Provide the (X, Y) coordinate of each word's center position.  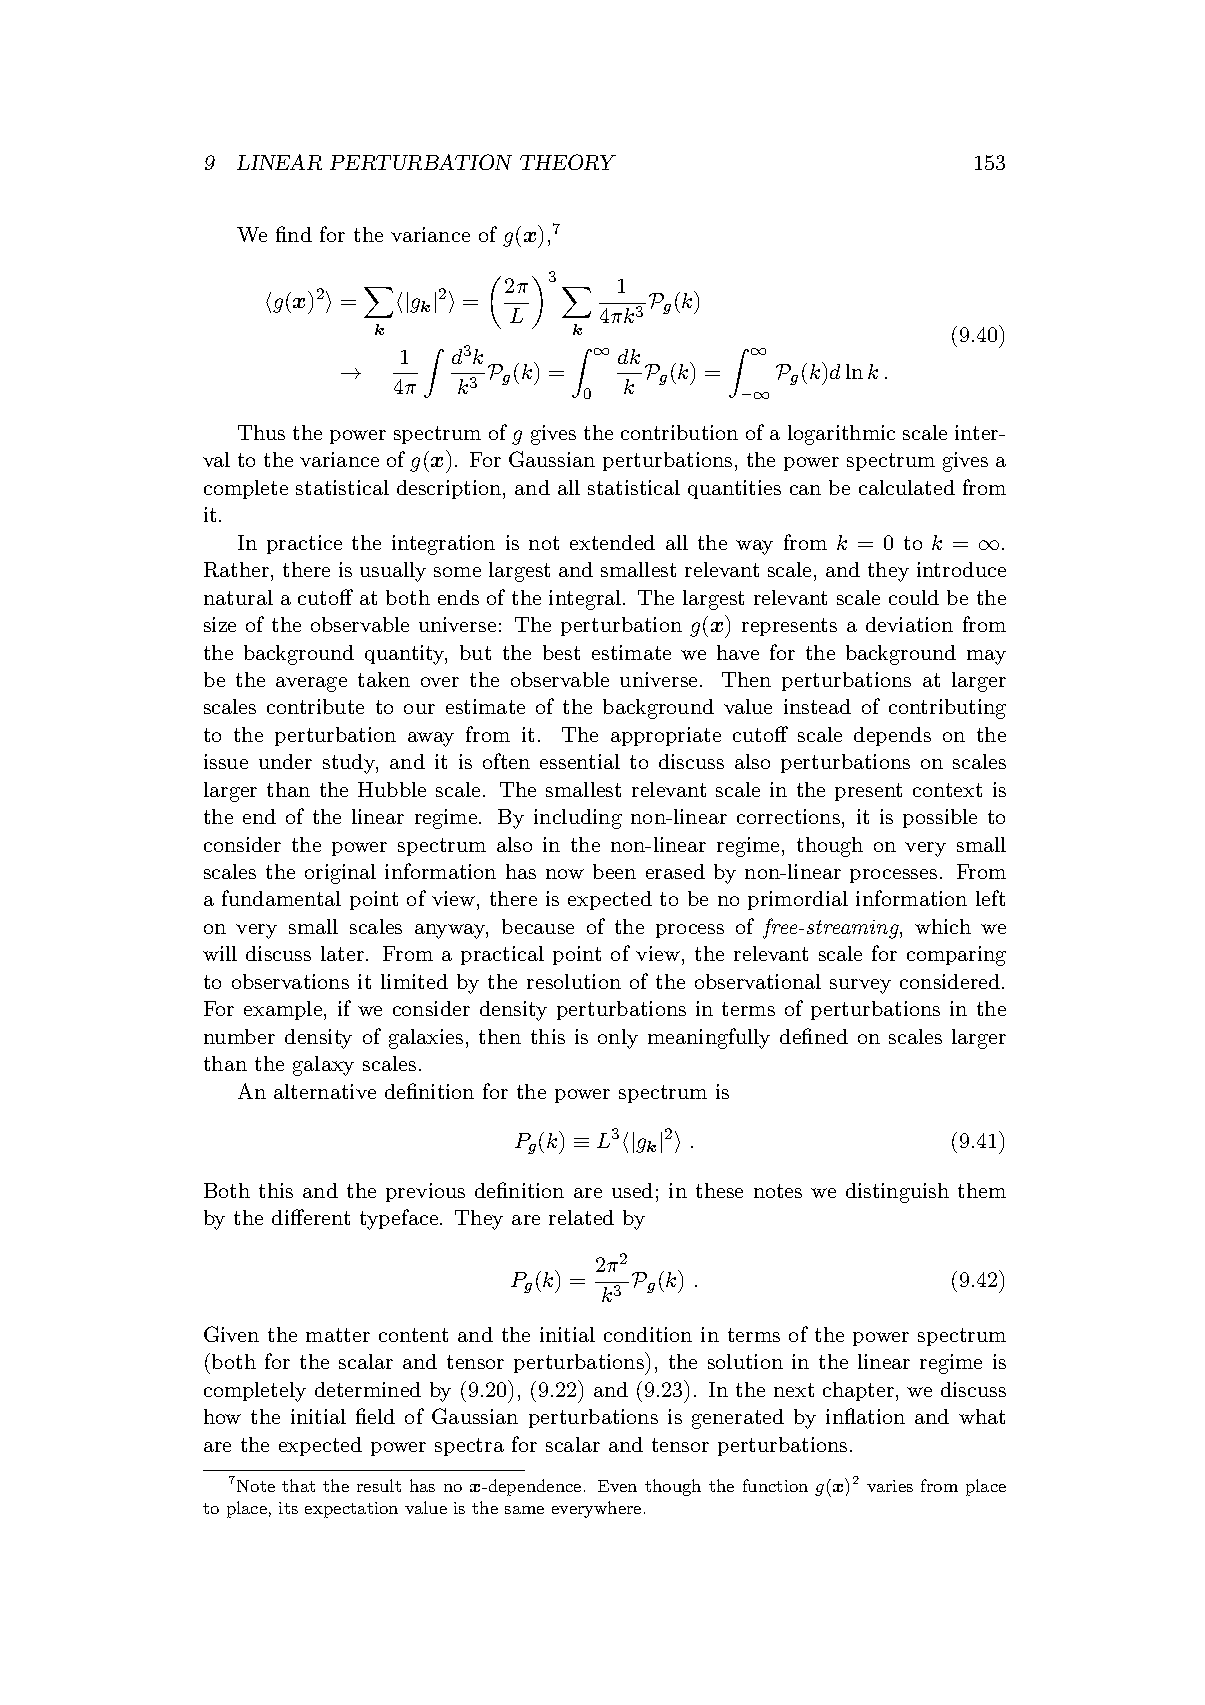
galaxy (323, 1066)
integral (586, 600)
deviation (909, 624)
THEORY (568, 162)
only (618, 1039)
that (298, 1485)
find (294, 234)
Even (617, 1486)
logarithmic (841, 435)
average (311, 684)
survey (860, 986)
